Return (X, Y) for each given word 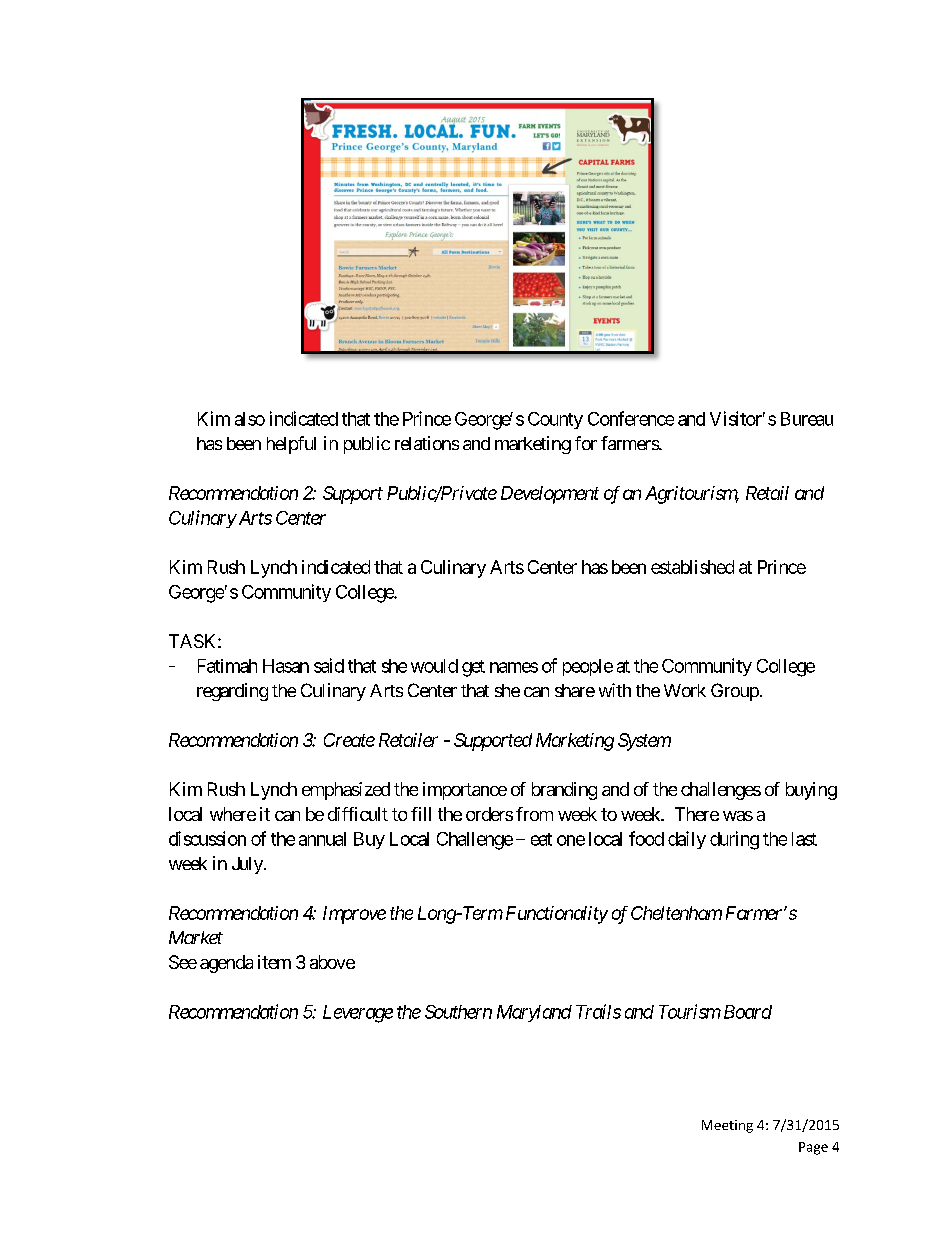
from (534, 814)
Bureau (807, 419)
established (692, 567)
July (248, 865)
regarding (232, 692)
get (473, 668)
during (734, 840)
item (274, 962)
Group (735, 692)
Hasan (286, 666)
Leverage (358, 1014)
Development (550, 495)
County (555, 420)
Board (748, 1012)
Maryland (534, 1013)
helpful (291, 445)
